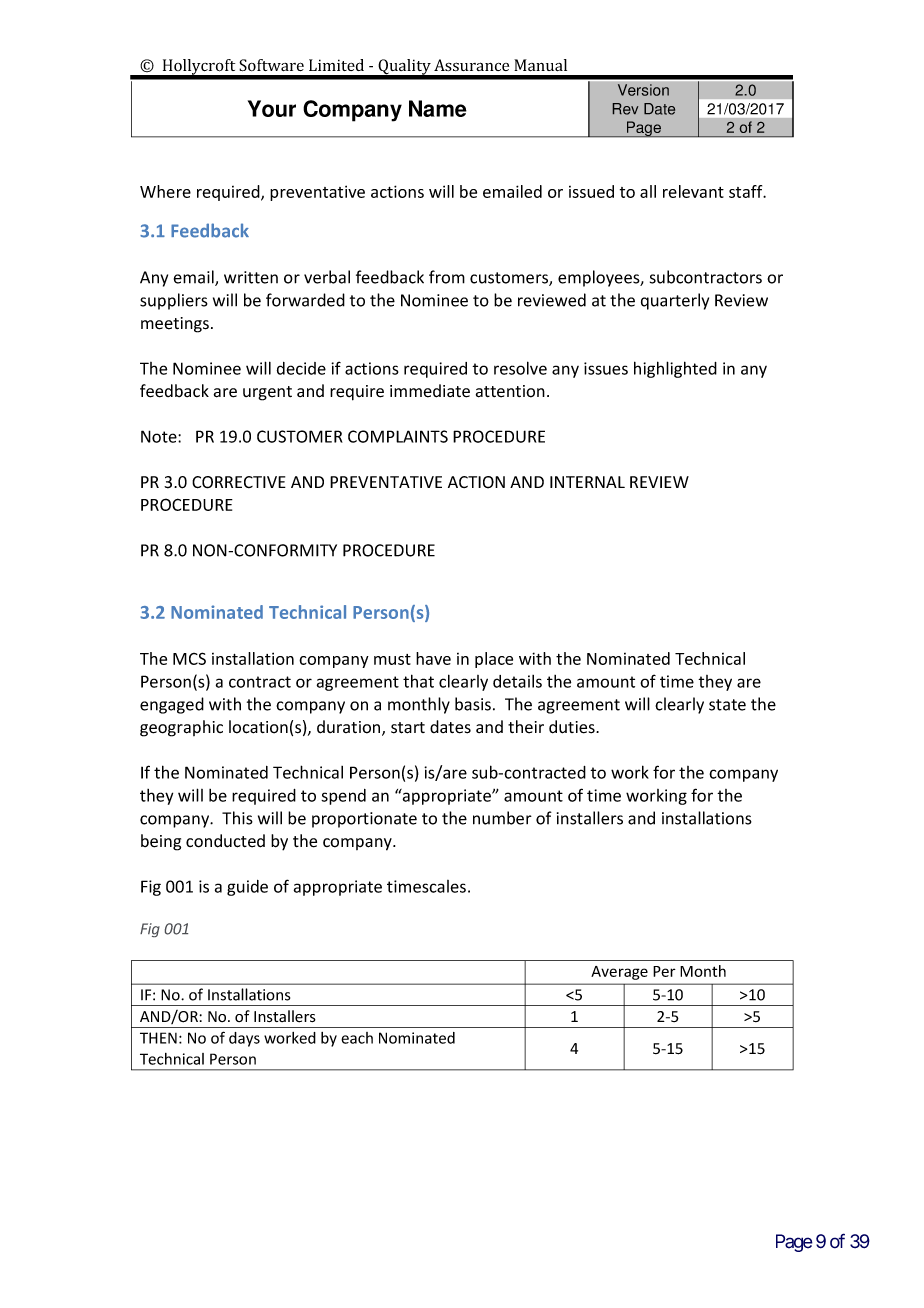 This page has height=1308, width=924. Describe the element at coordinates (643, 90) in the page. I see `Version` at that location.
